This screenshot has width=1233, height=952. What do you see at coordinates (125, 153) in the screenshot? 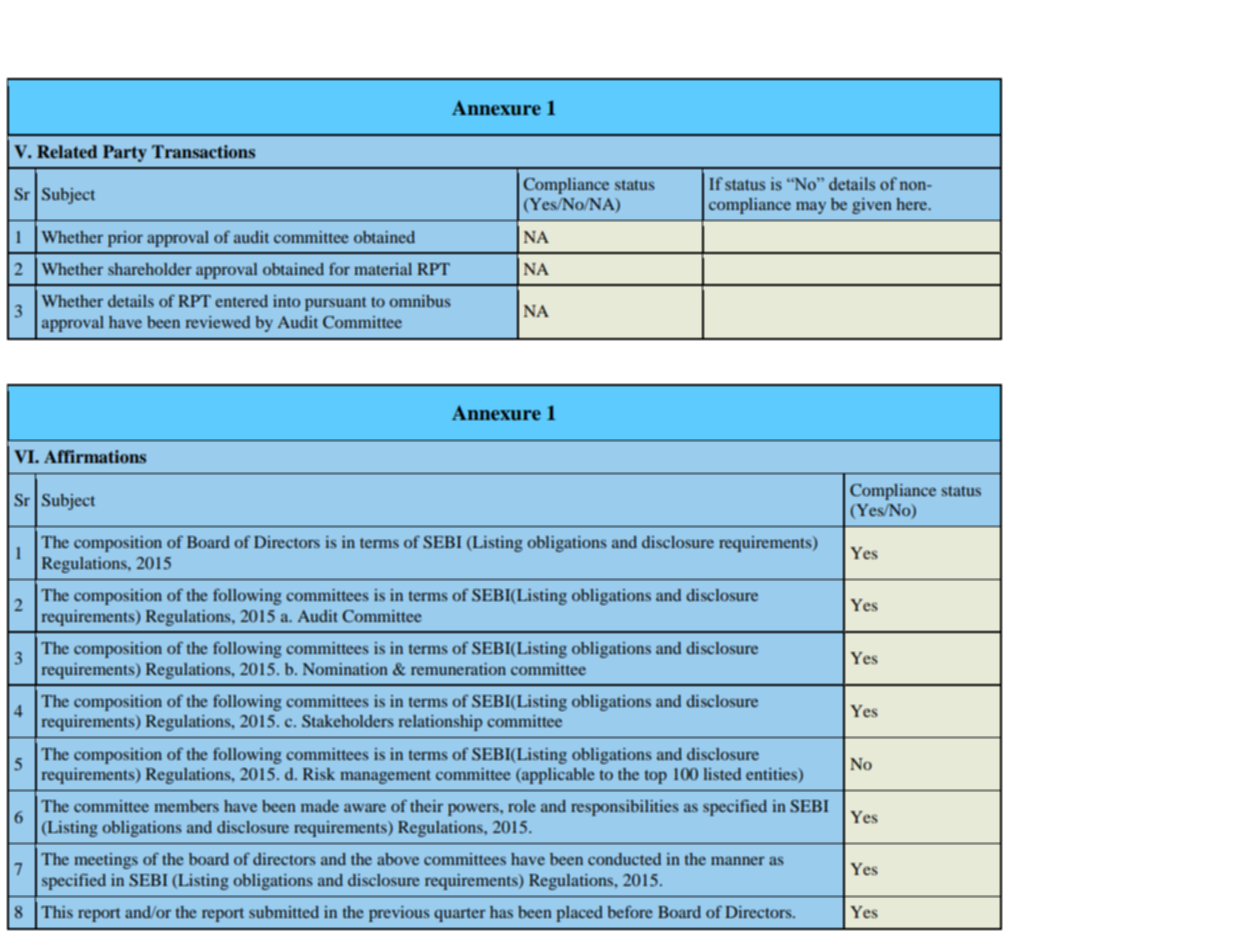
I see `Party` at bounding box center [125, 153].
